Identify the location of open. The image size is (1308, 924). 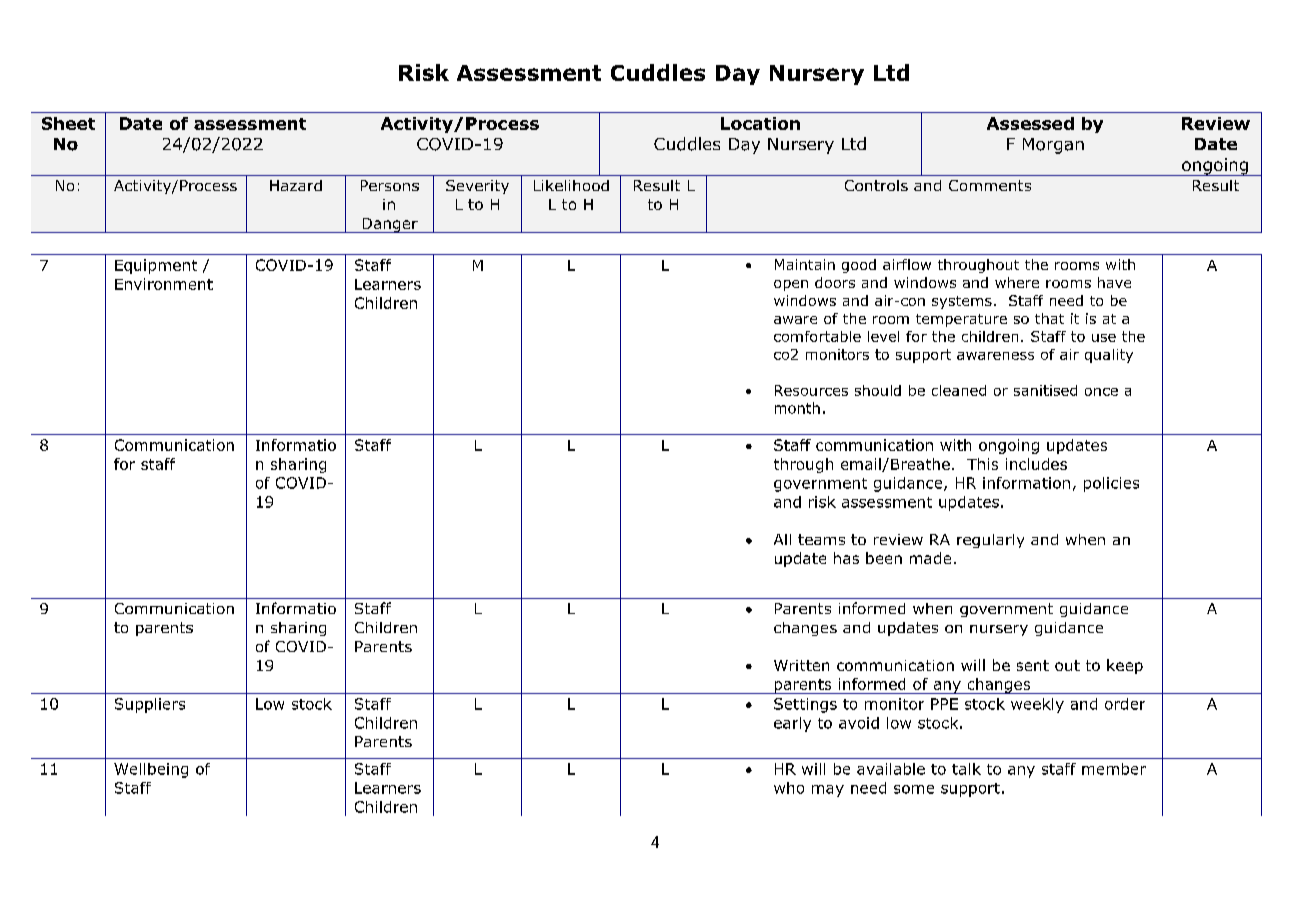
(791, 285).
